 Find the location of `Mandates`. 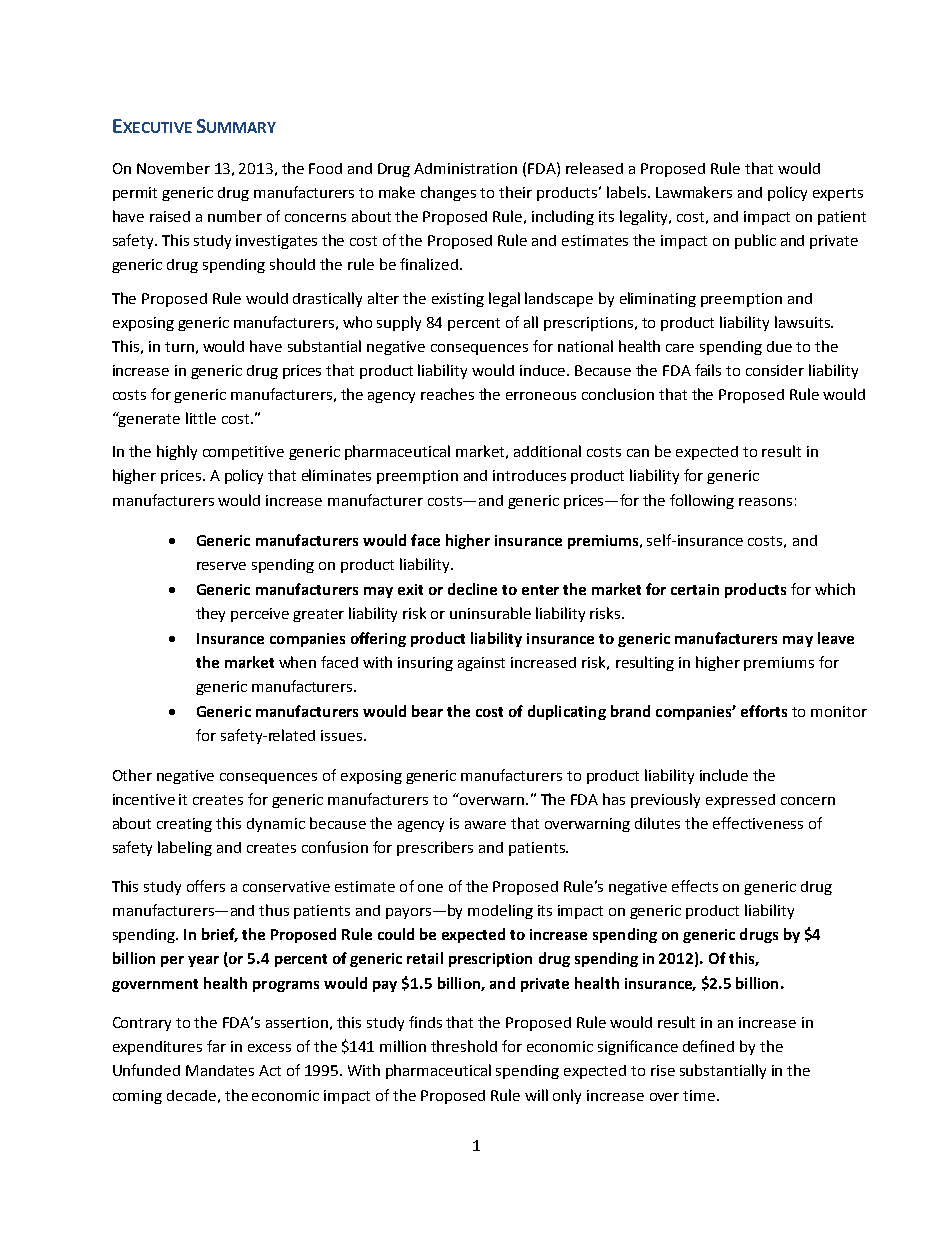

Mandates is located at coordinates (220, 1070).
